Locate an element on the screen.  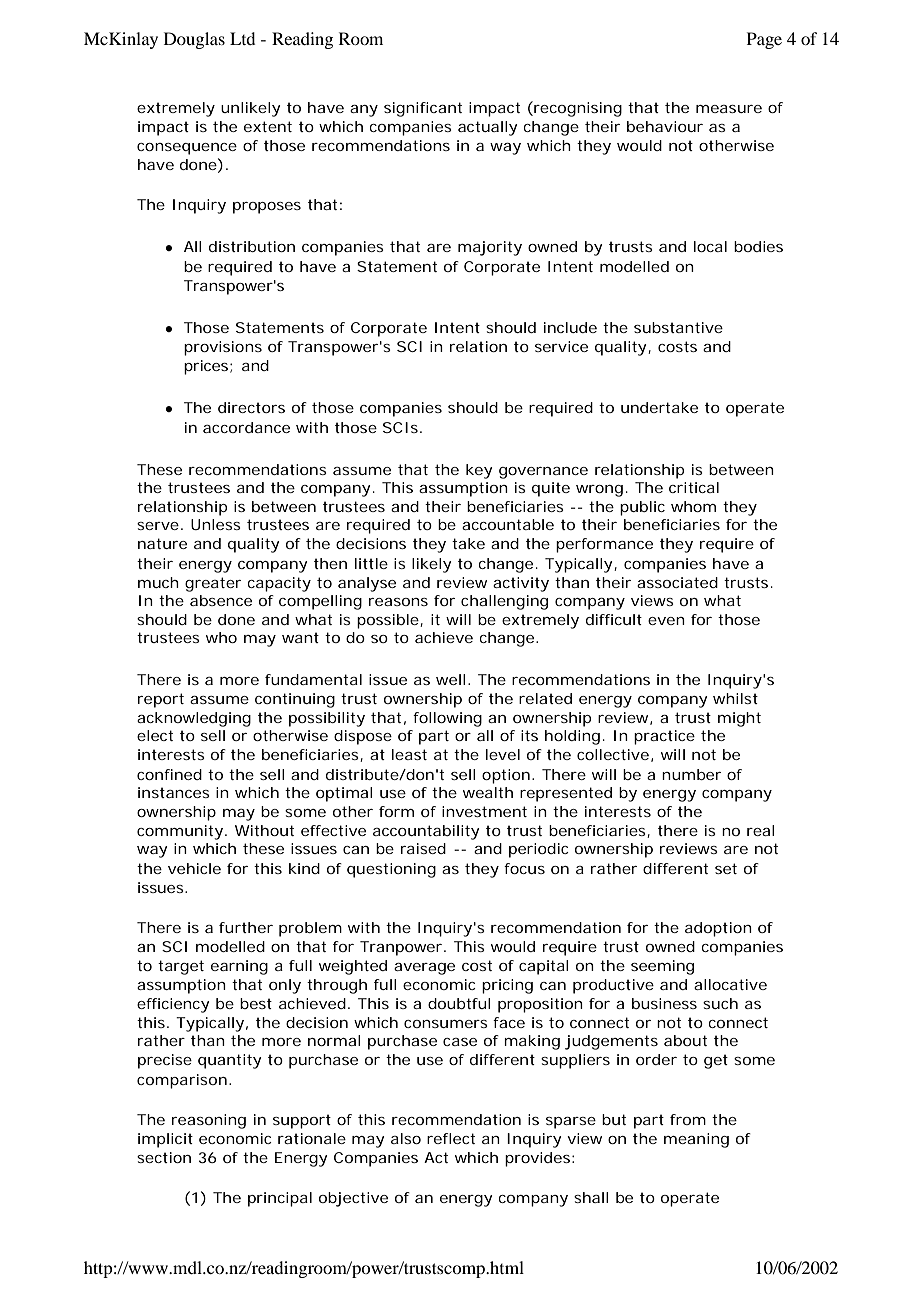
reflect is located at coordinates (451, 1138).
